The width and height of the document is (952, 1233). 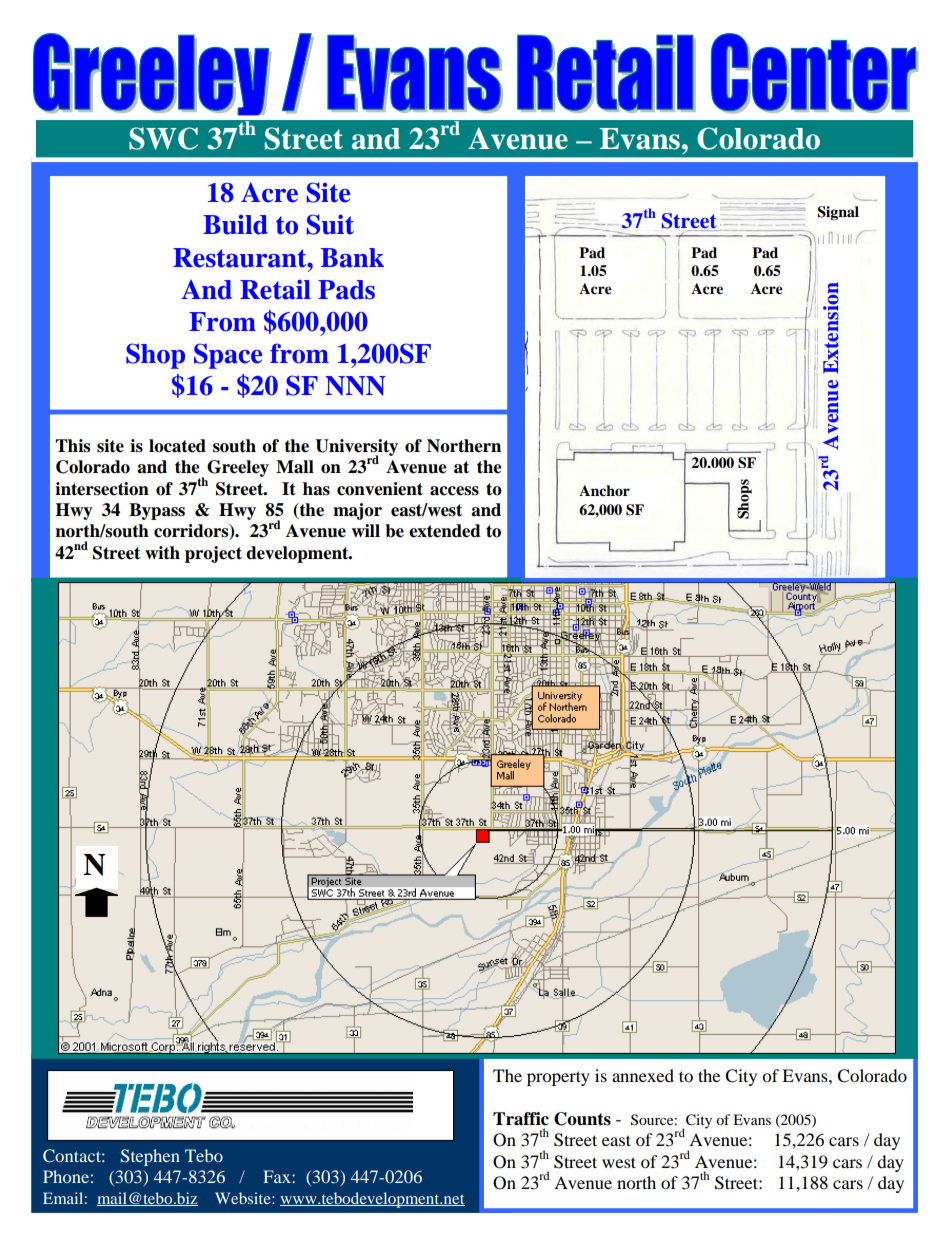 What do you see at coordinates (838, 213) in the document?
I see `Signal` at bounding box center [838, 213].
